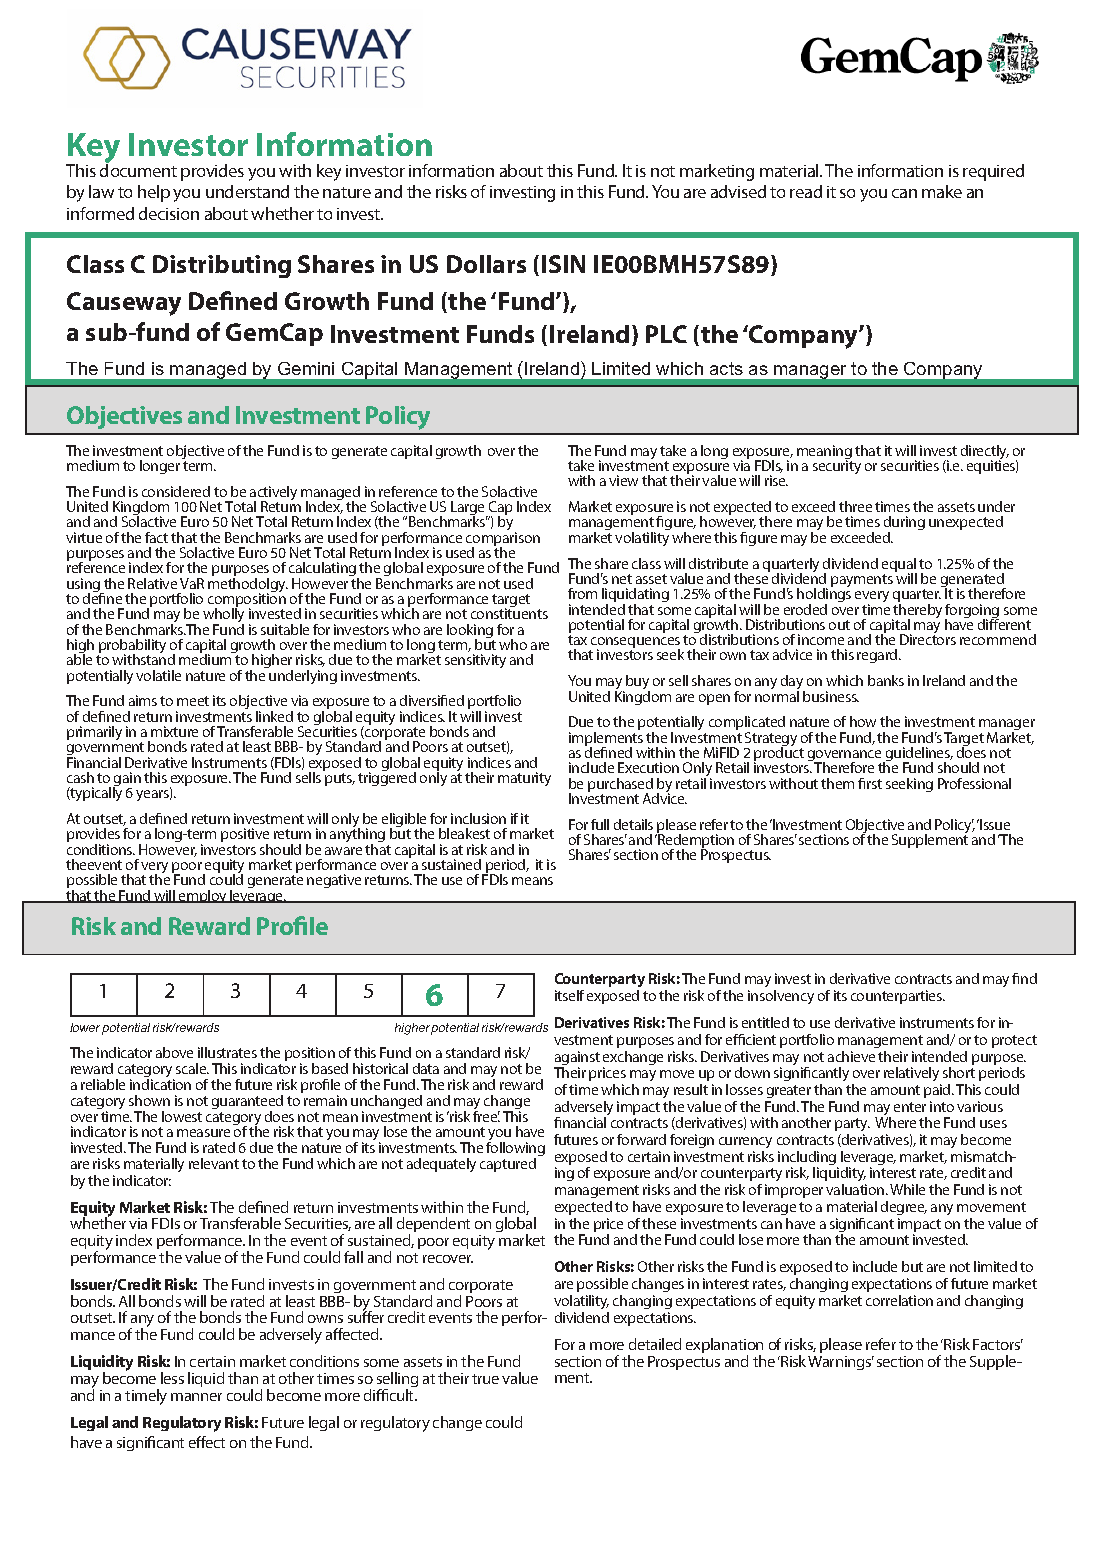  Describe the element at coordinates (524, 779) in the screenshot. I see `maturity` at that location.
